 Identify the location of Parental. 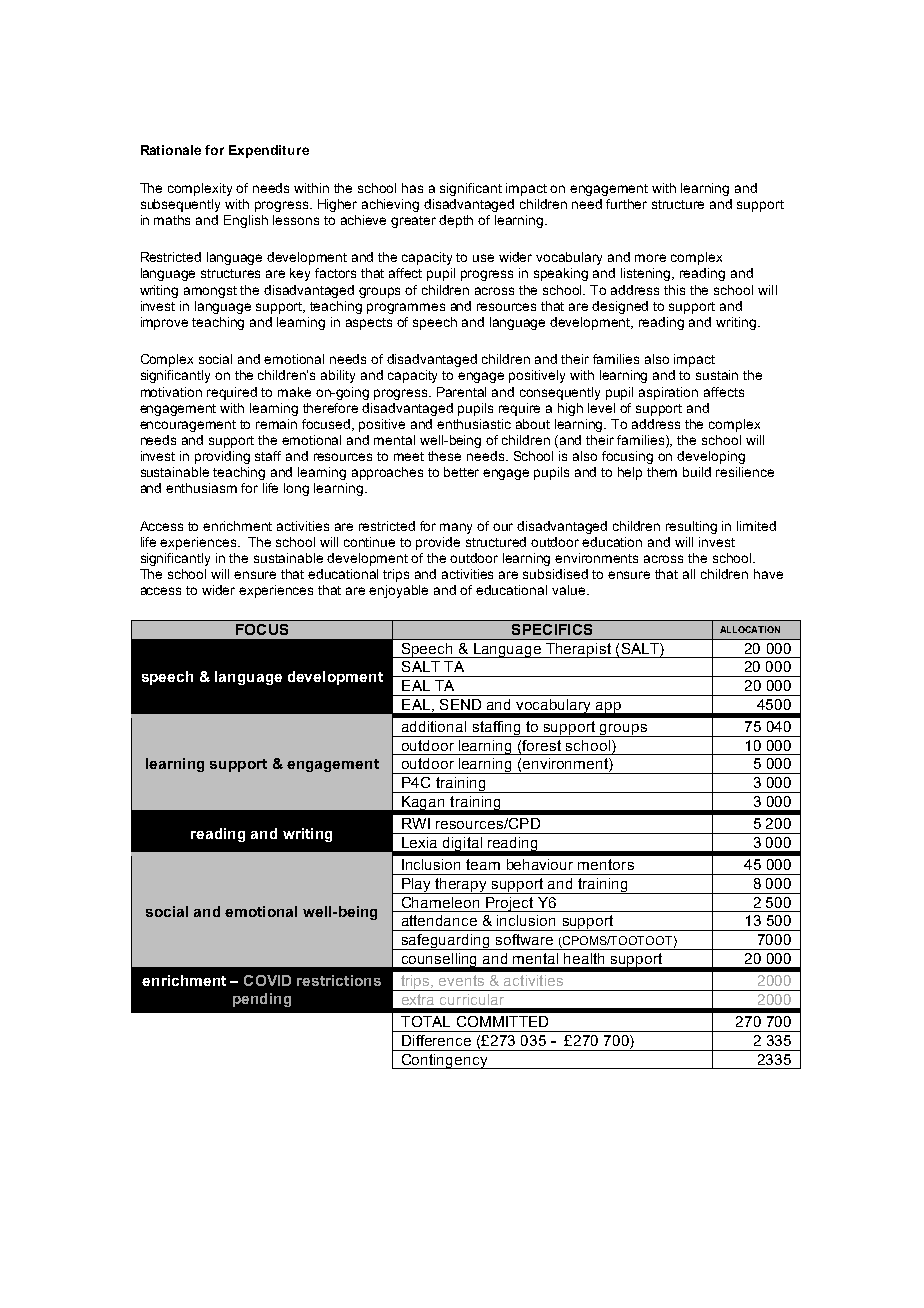
(461, 392).
